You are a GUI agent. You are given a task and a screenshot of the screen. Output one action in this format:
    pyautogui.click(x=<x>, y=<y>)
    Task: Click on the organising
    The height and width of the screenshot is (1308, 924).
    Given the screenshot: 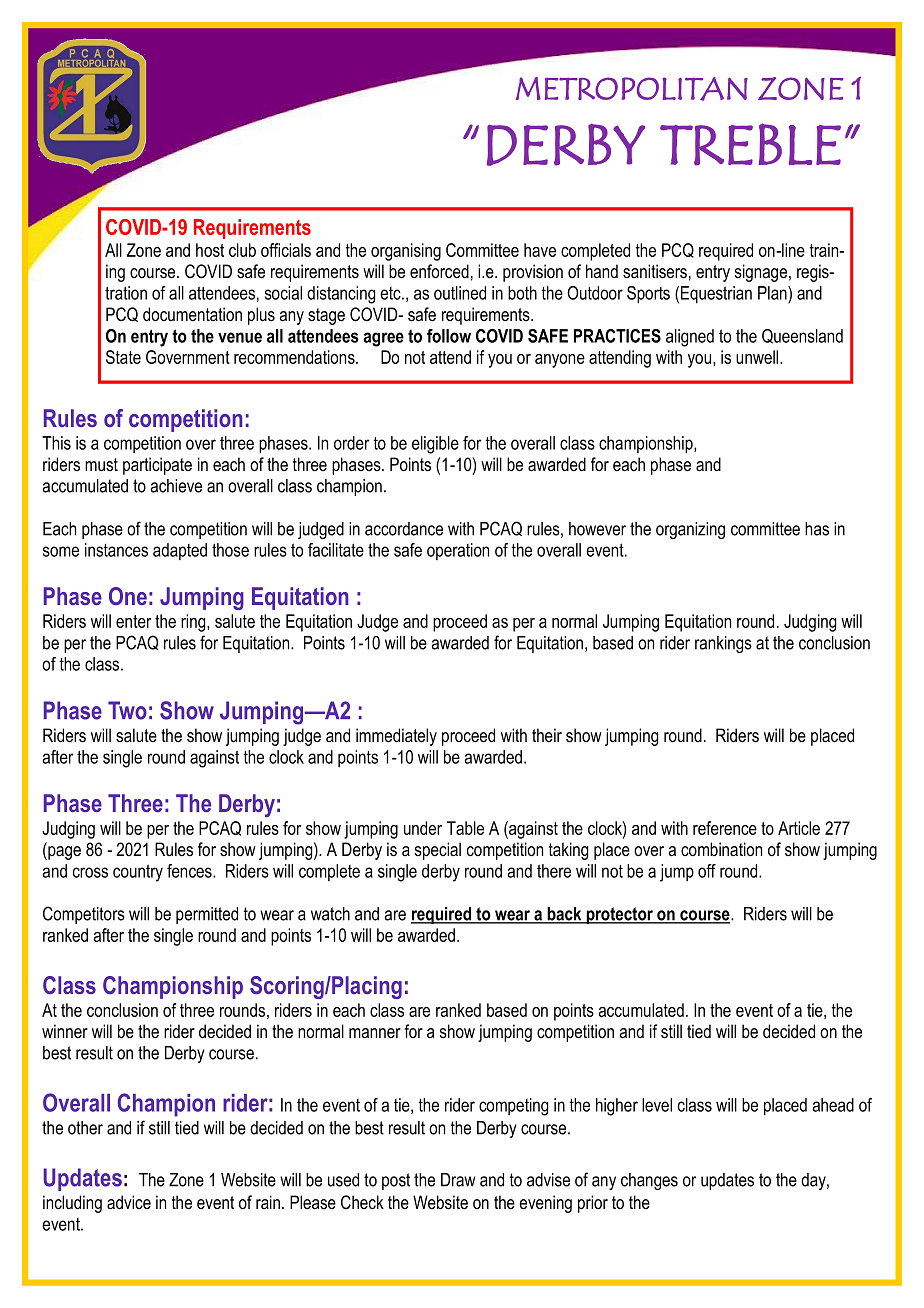 What is the action you would take?
    pyautogui.click(x=406, y=252)
